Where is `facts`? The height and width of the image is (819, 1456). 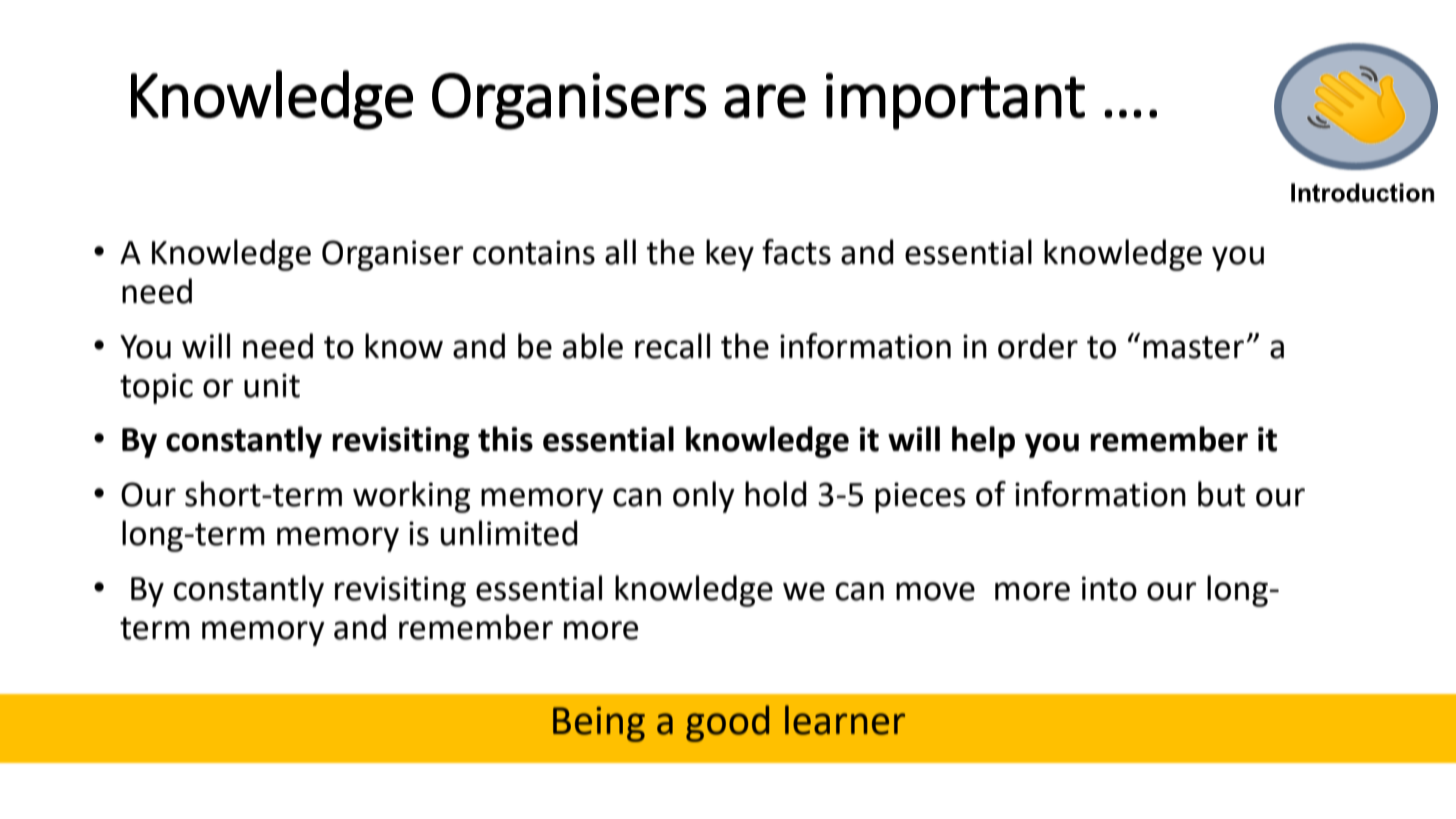 facts is located at coordinates (796, 252).
